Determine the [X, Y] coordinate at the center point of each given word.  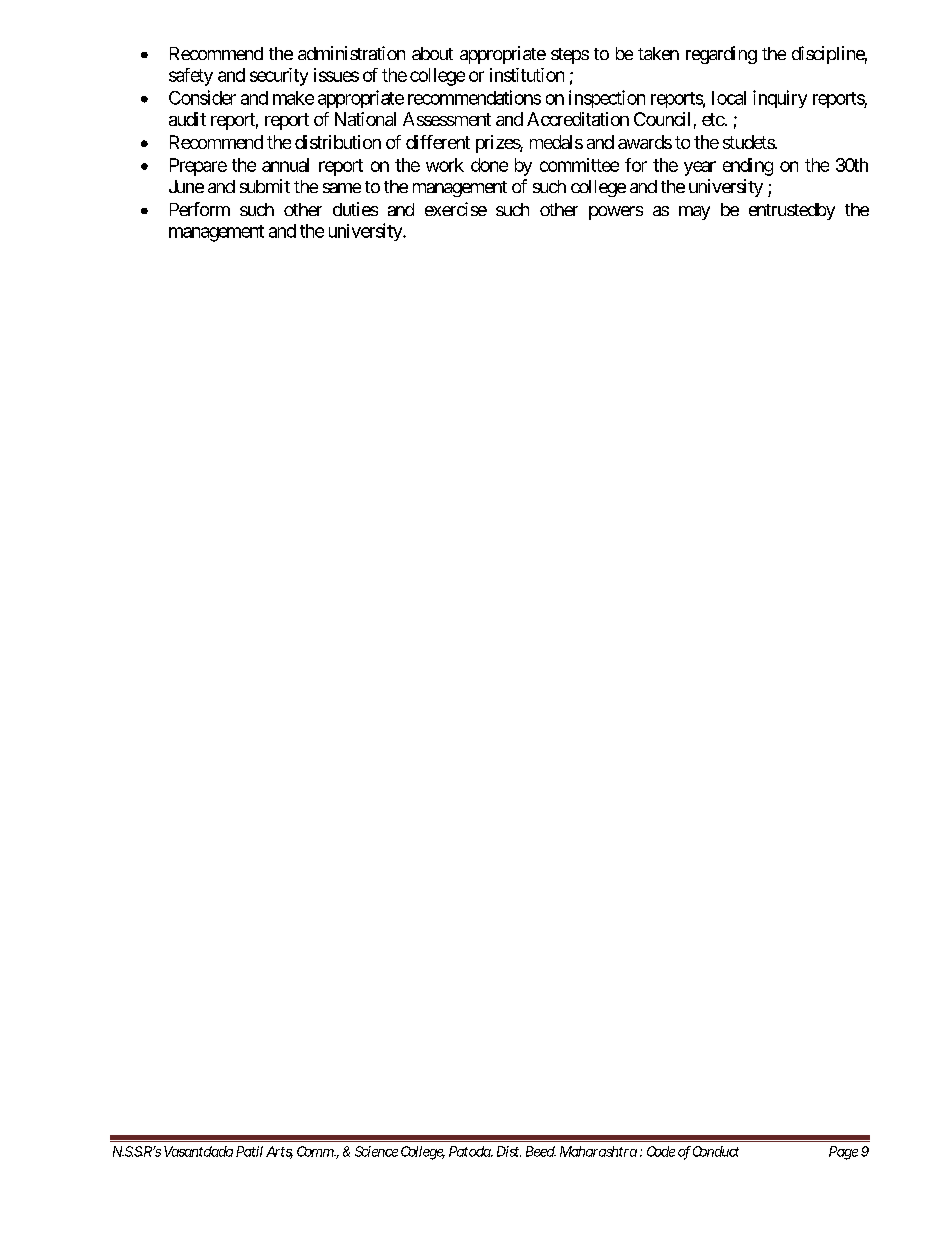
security [279, 77]
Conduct [716, 1151]
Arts [279, 1152]
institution [527, 75]
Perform [200, 209]
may [694, 213]
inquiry [780, 99]
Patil [249, 1151]
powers [616, 213]
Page [843, 1153]
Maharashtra [598, 1151]
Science [376, 1151]
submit [265, 186]
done [489, 165]
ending [748, 167]
